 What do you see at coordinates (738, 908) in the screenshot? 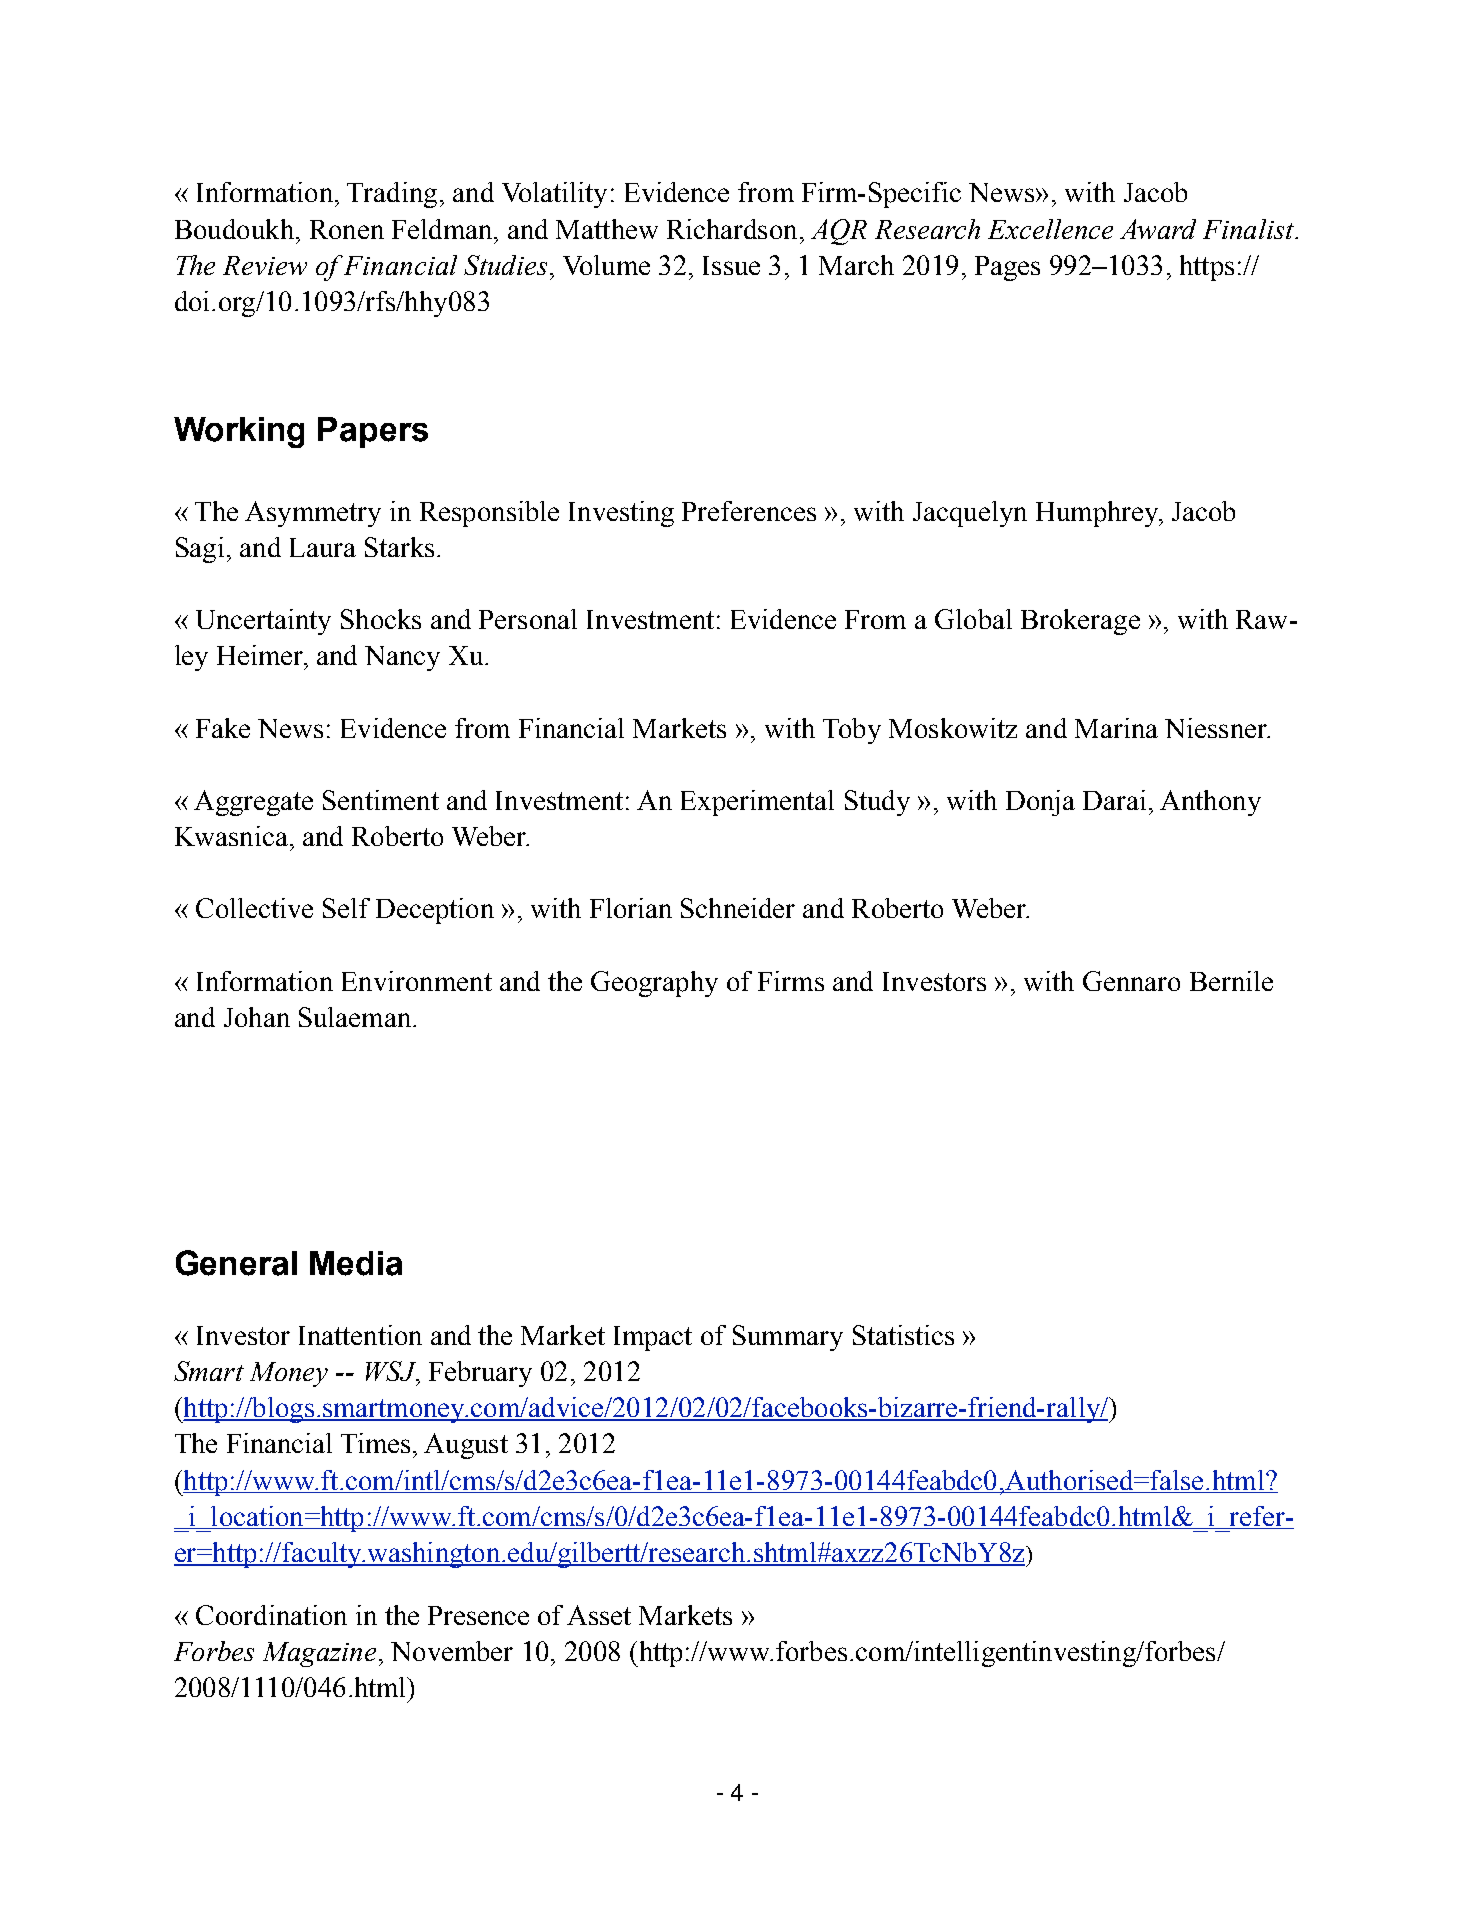
I see `Schneider` at bounding box center [738, 908].
